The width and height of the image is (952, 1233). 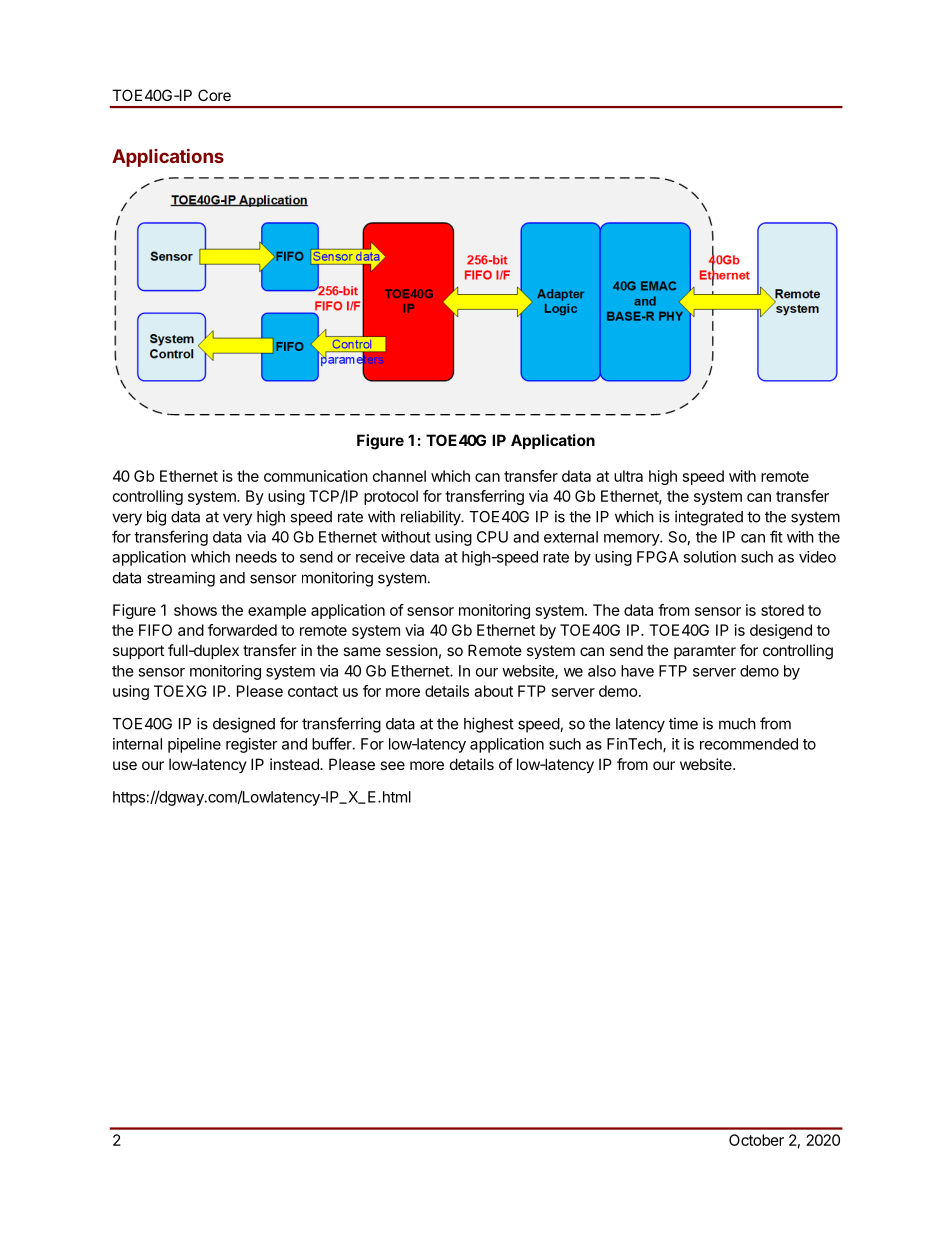 What do you see at coordinates (156, 518) in the image?
I see `big` at bounding box center [156, 518].
